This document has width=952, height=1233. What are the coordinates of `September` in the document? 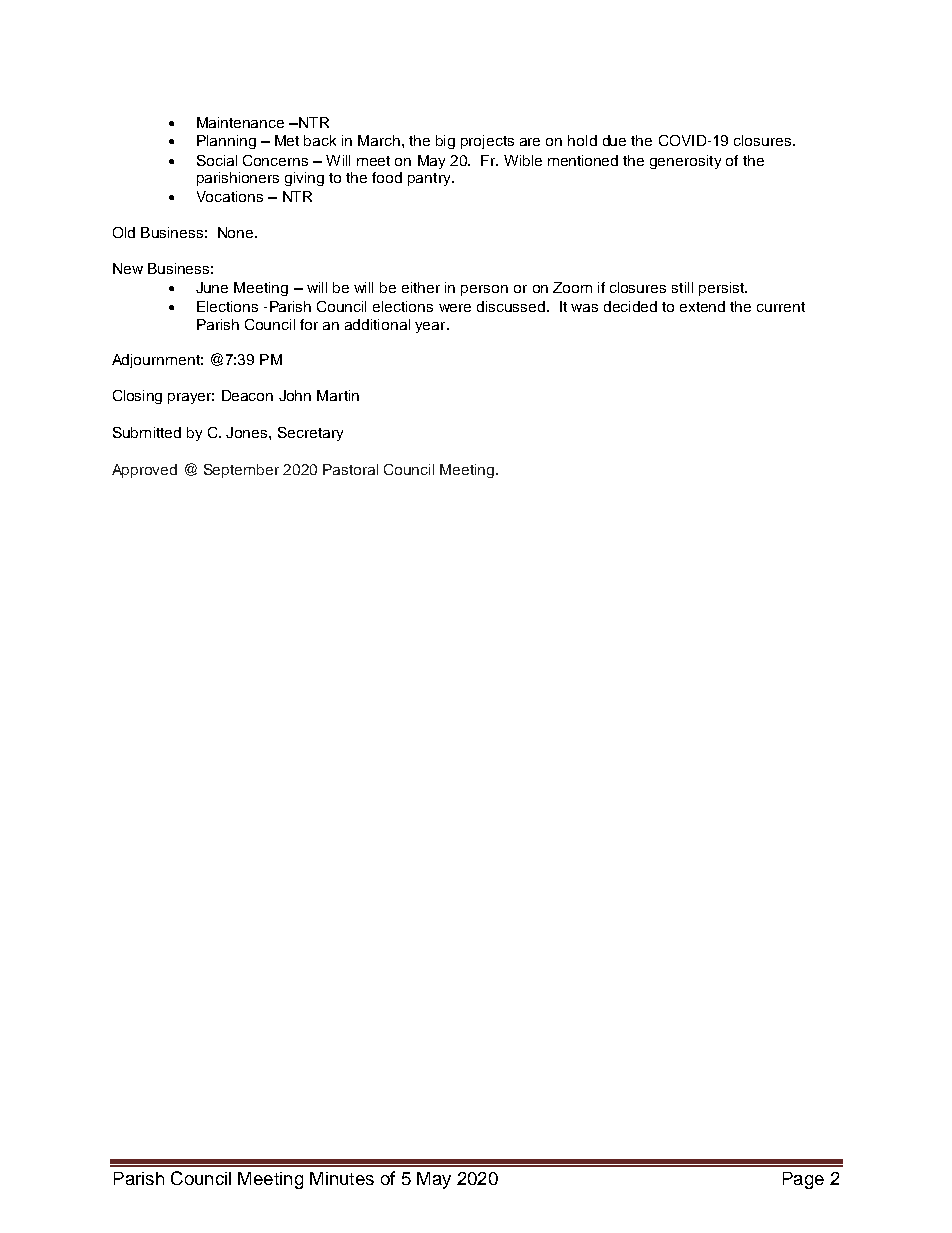 It's located at (241, 471).
